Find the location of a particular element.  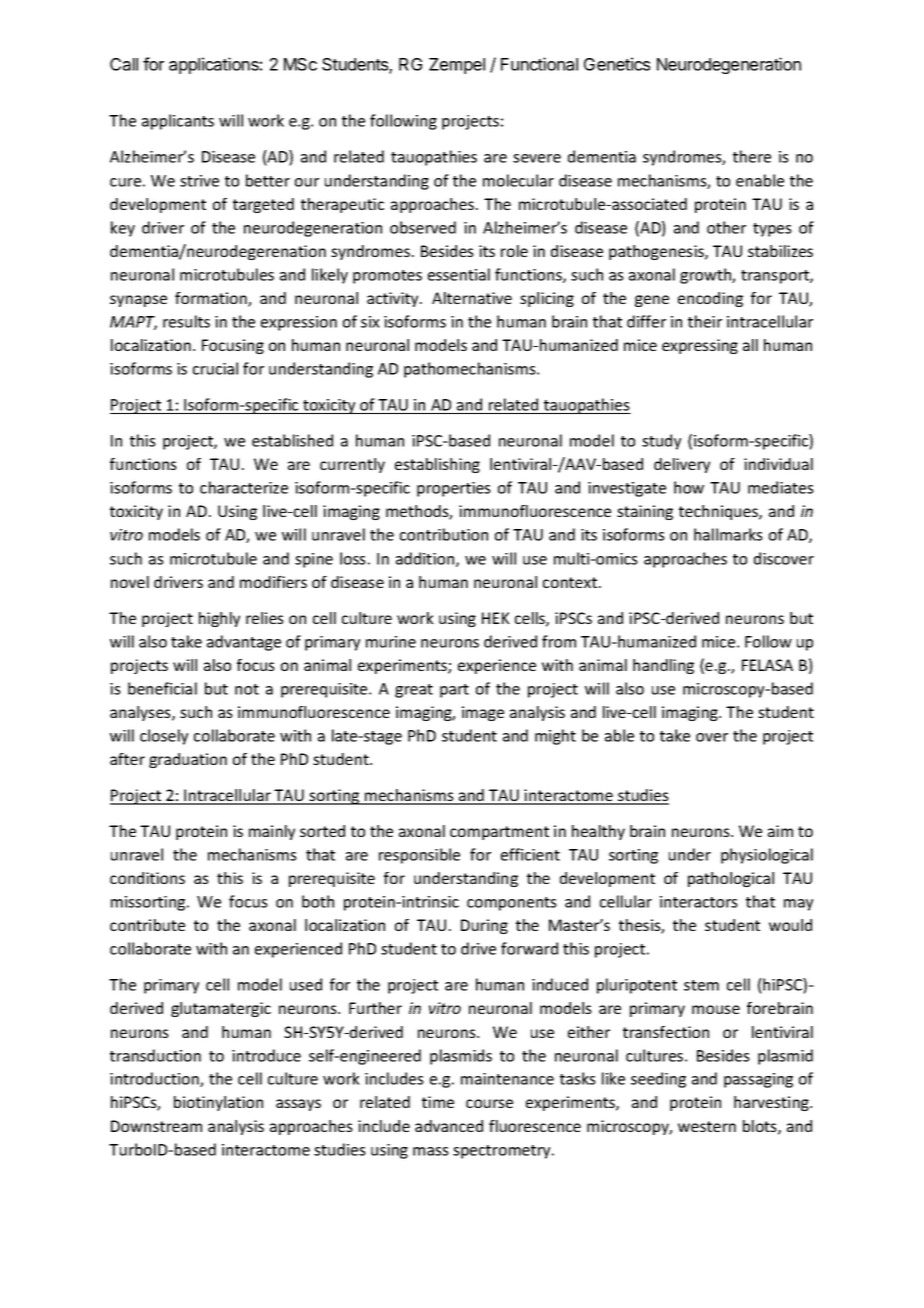

applicants is located at coordinates (178, 122).
